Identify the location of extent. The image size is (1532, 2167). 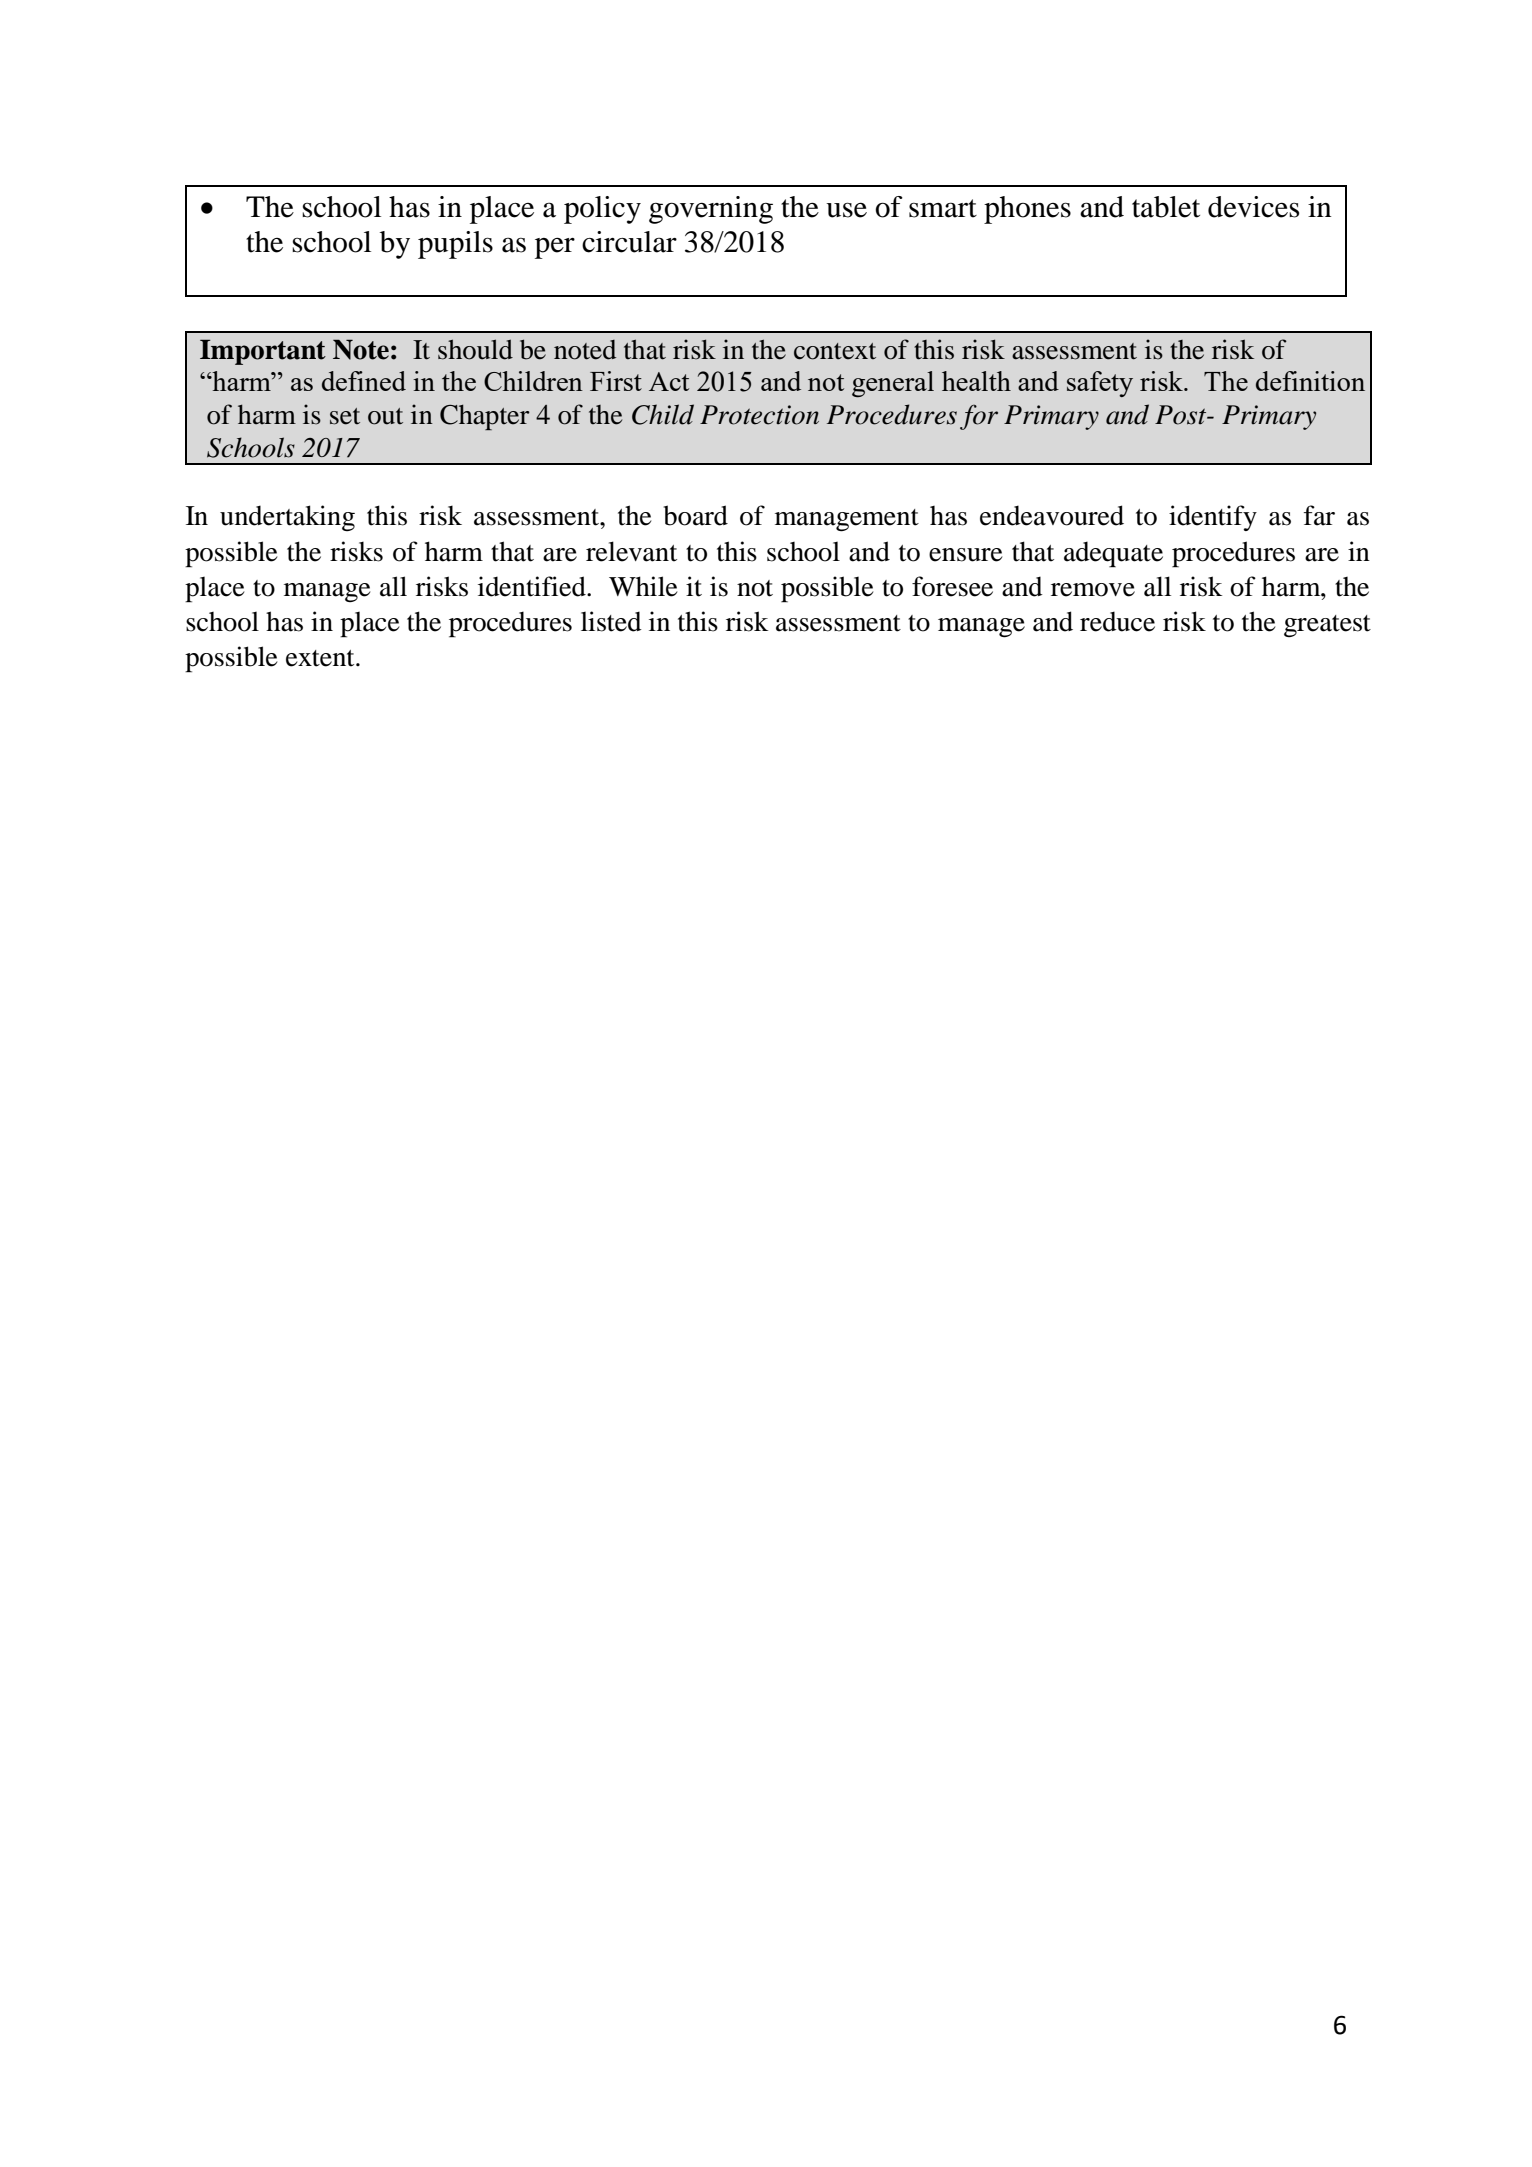
(321, 658).
